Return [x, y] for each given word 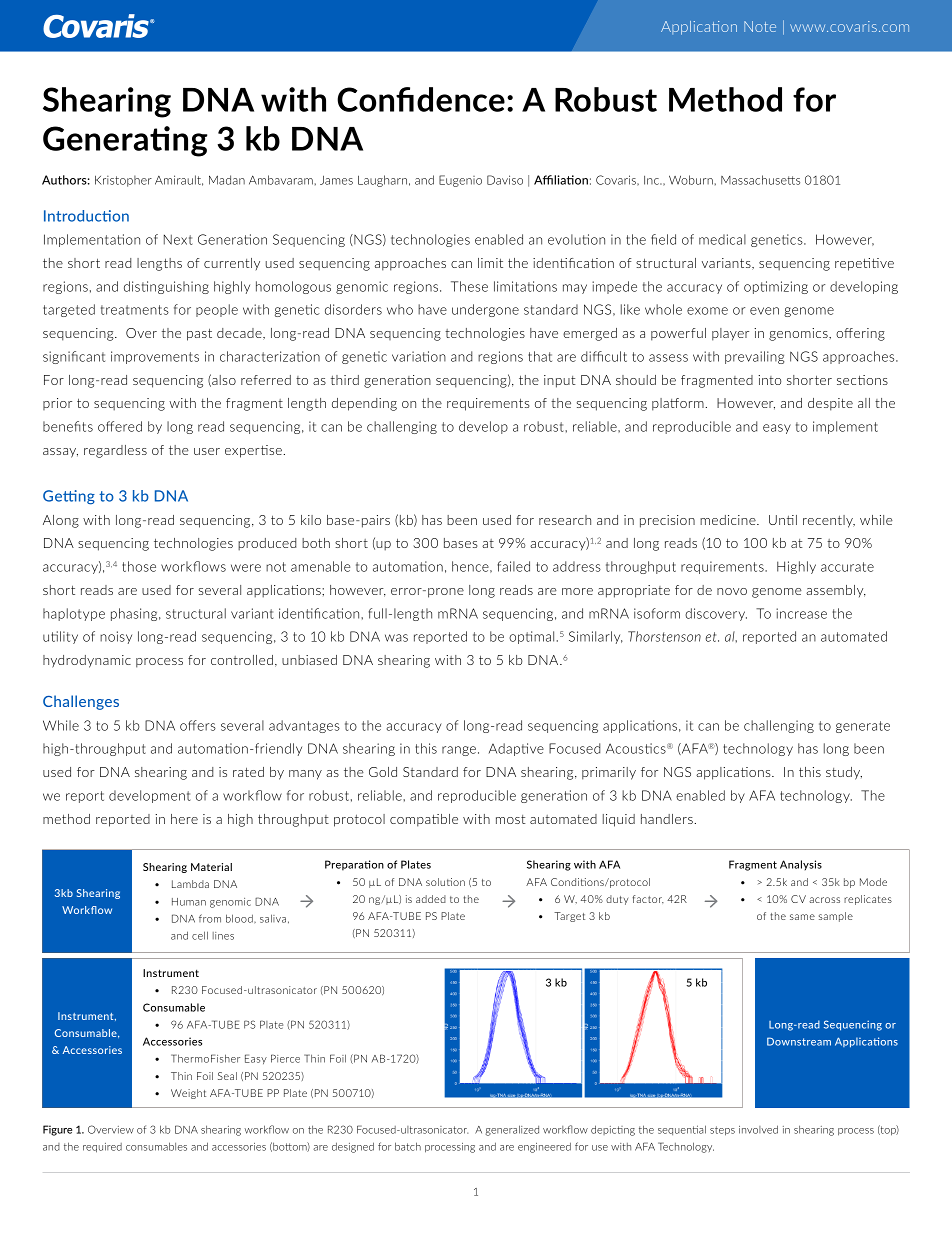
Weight [188, 1094]
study [844, 773]
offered [120, 426]
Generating [125, 141]
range [459, 751]
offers [198, 725]
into [769, 380]
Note [760, 26]
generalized [512, 1130]
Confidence [421, 99]
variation [419, 356]
